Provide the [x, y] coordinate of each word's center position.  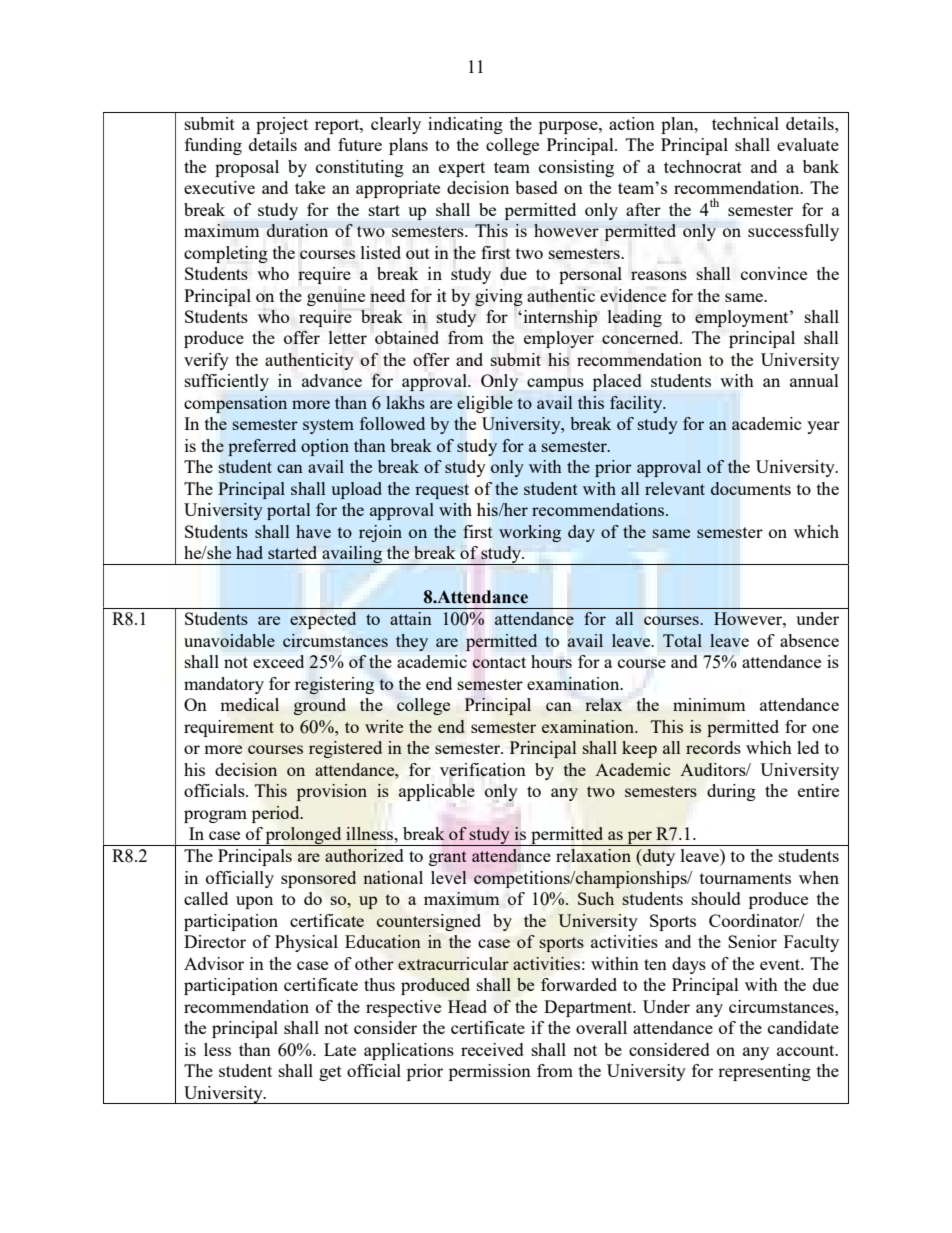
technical [745, 123]
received [492, 1049]
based [536, 187]
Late [340, 1049]
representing [764, 1072]
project [282, 125]
